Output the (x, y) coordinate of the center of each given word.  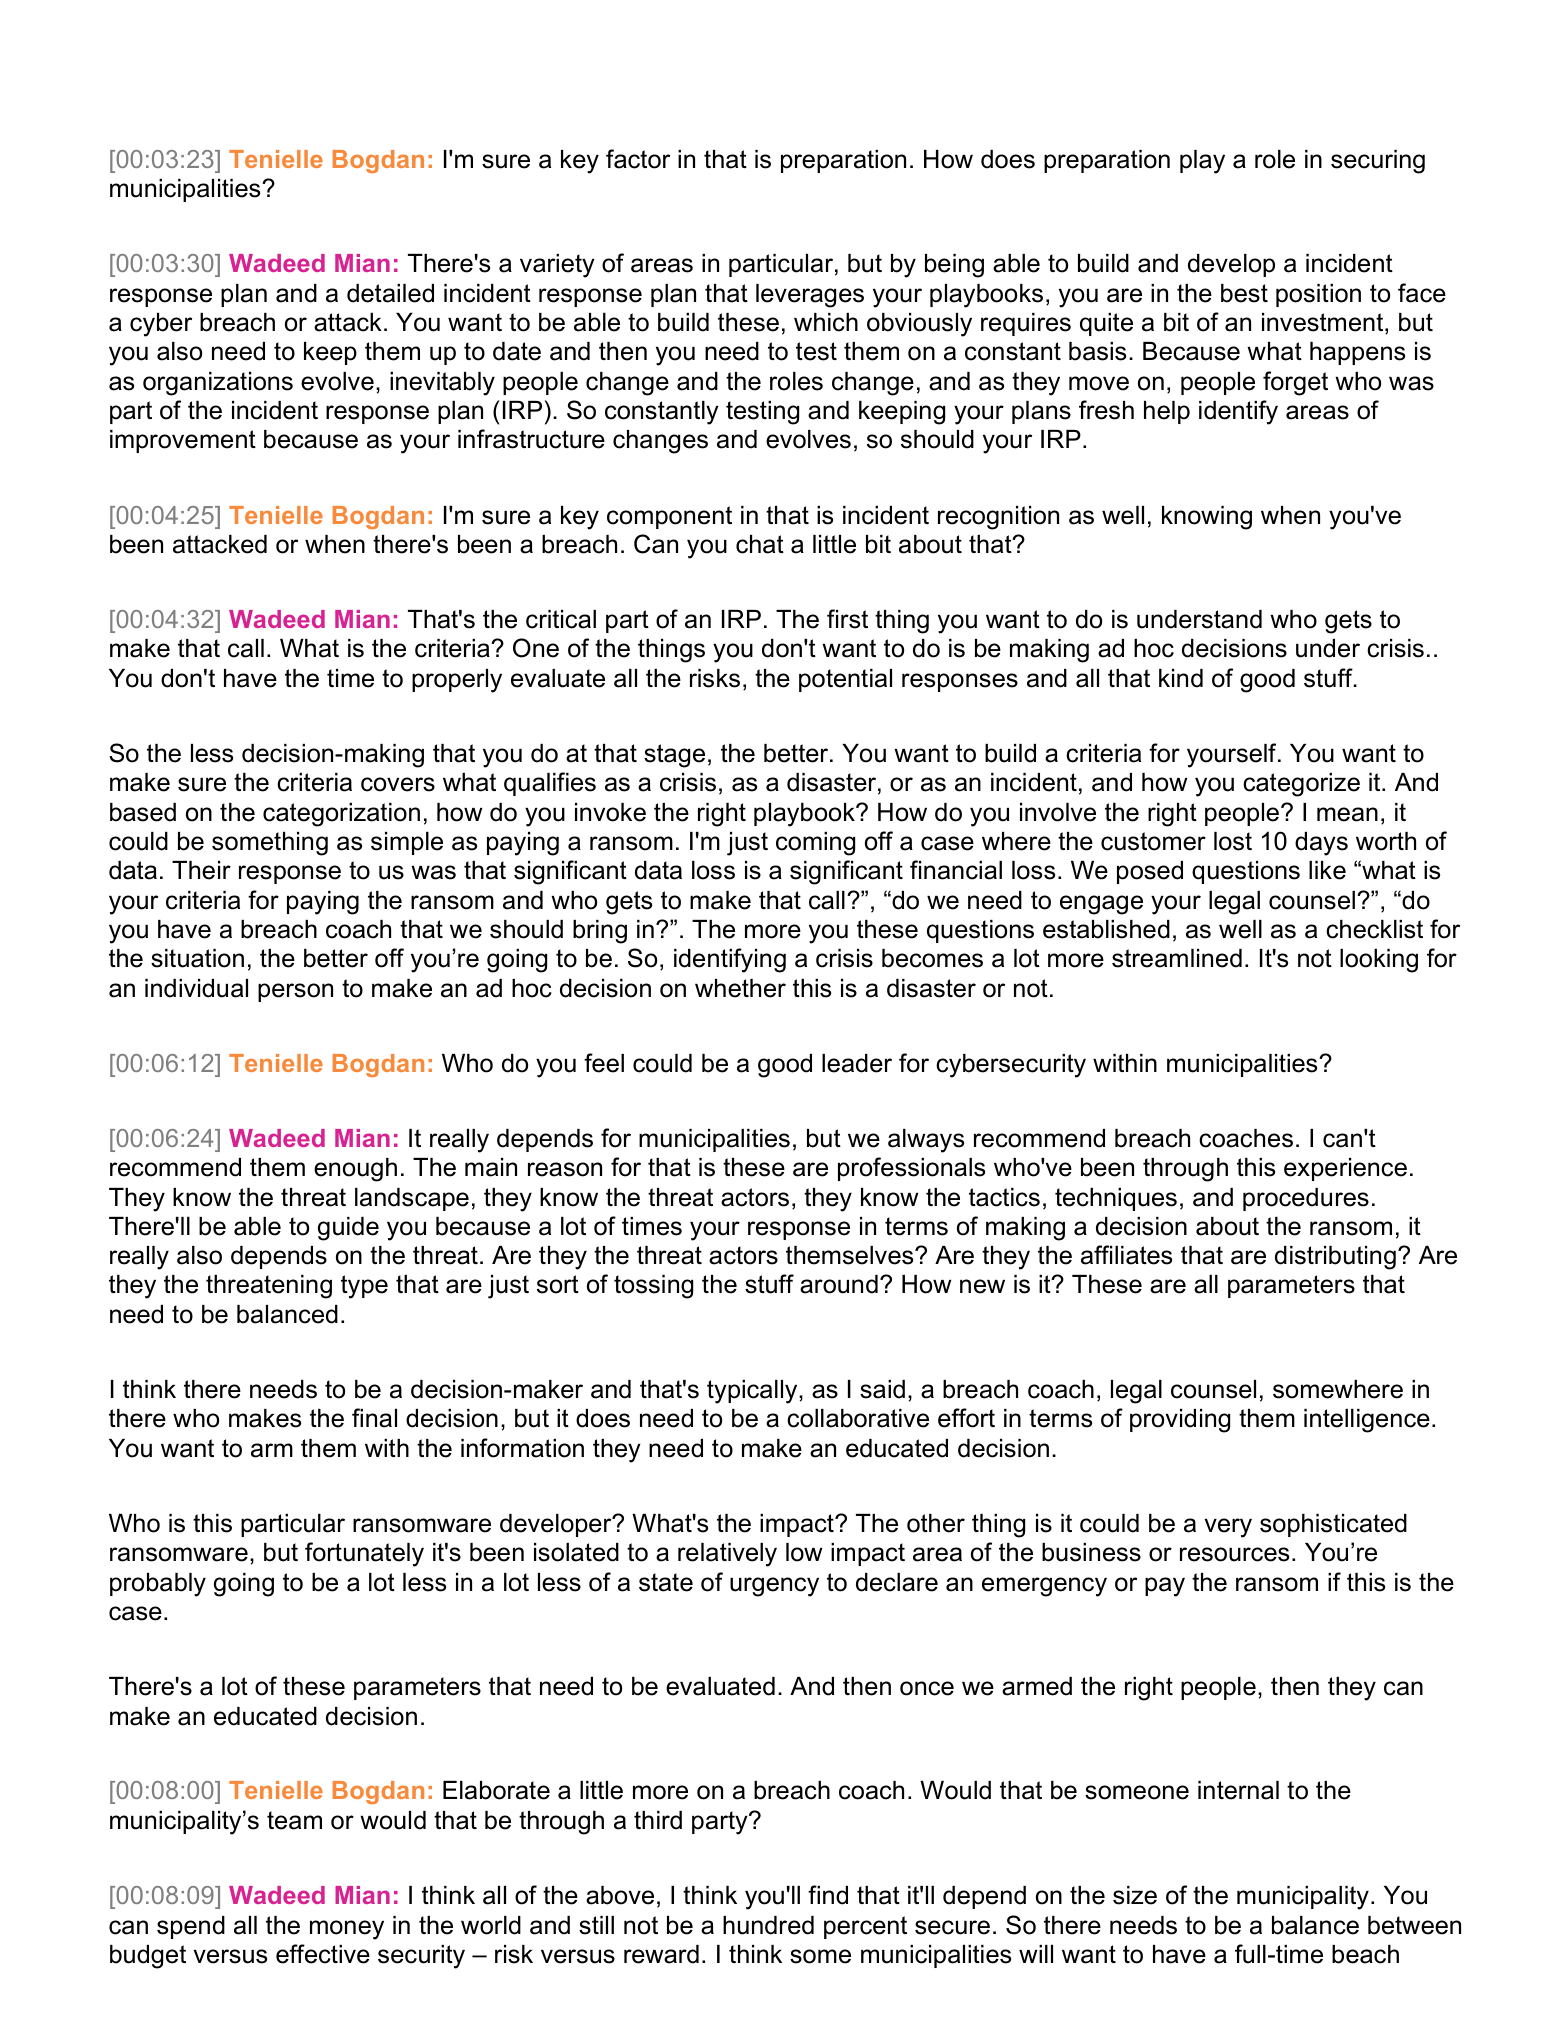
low (804, 1552)
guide (348, 1229)
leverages (810, 296)
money (347, 1930)
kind (1181, 678)
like (1327, 870)
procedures (1306, 1199)
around (839, 1284)
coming (815, 844)
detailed (390, 293)
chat (760, 544)
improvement (183, 441)
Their (201, 870)
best (1244, 293)
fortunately (364, 1554)
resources (1234, 1554)
